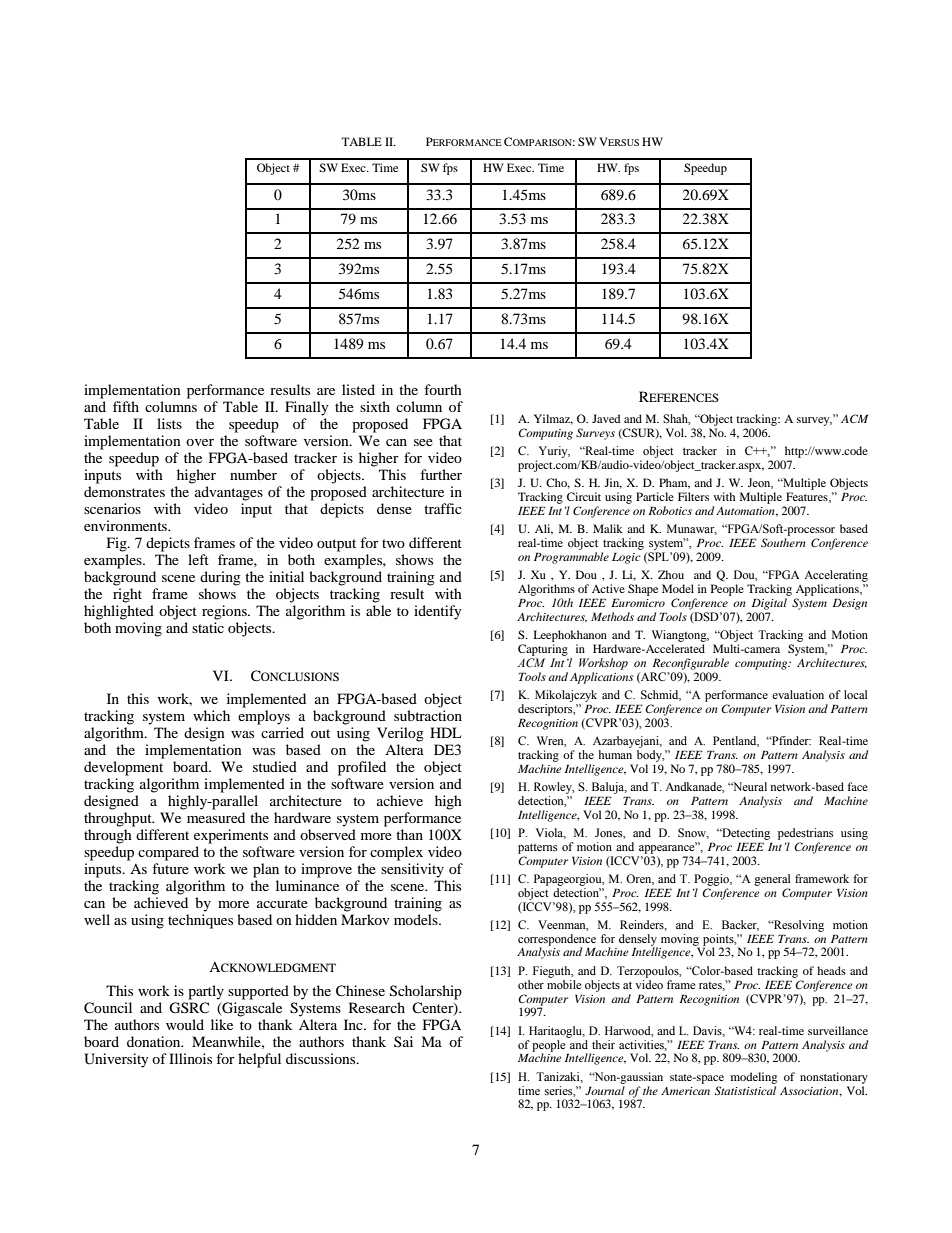 The image size is (952, 1233). I want to click on fourth, so click(443, 389).
